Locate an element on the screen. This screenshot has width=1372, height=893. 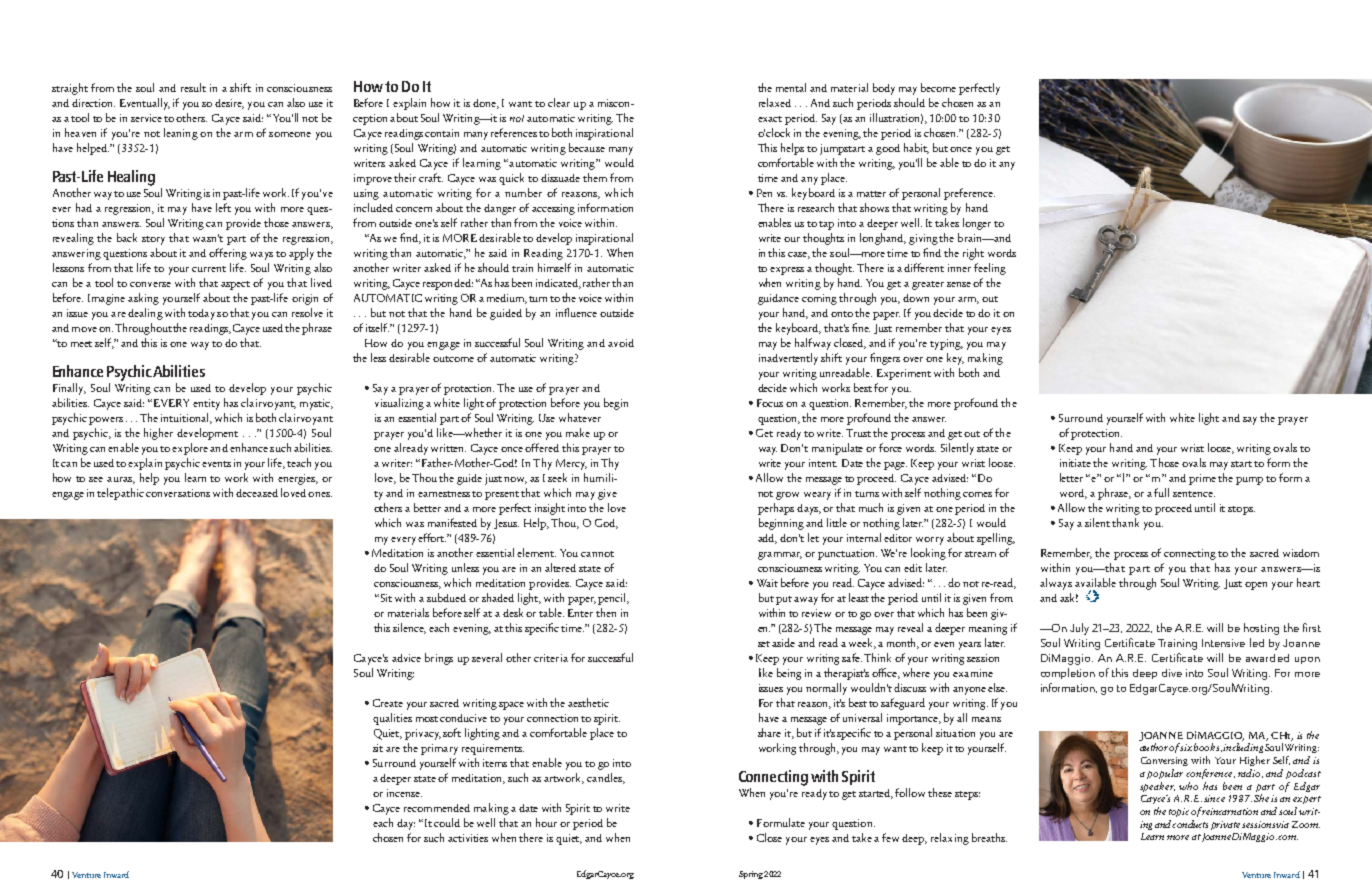
grow is located at coordinates (787, 496).
